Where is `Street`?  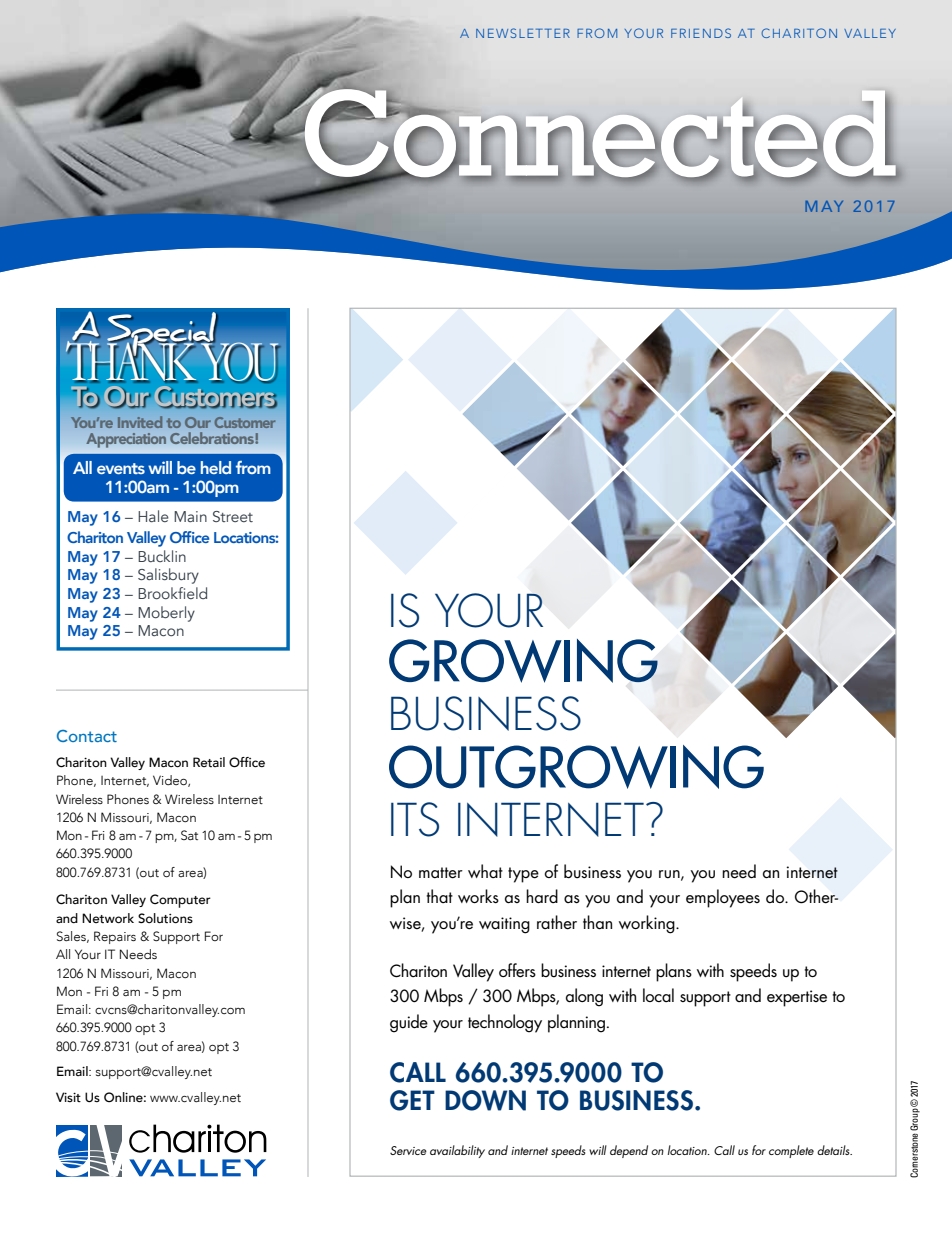
Street is located at coordinates (233, 516).
